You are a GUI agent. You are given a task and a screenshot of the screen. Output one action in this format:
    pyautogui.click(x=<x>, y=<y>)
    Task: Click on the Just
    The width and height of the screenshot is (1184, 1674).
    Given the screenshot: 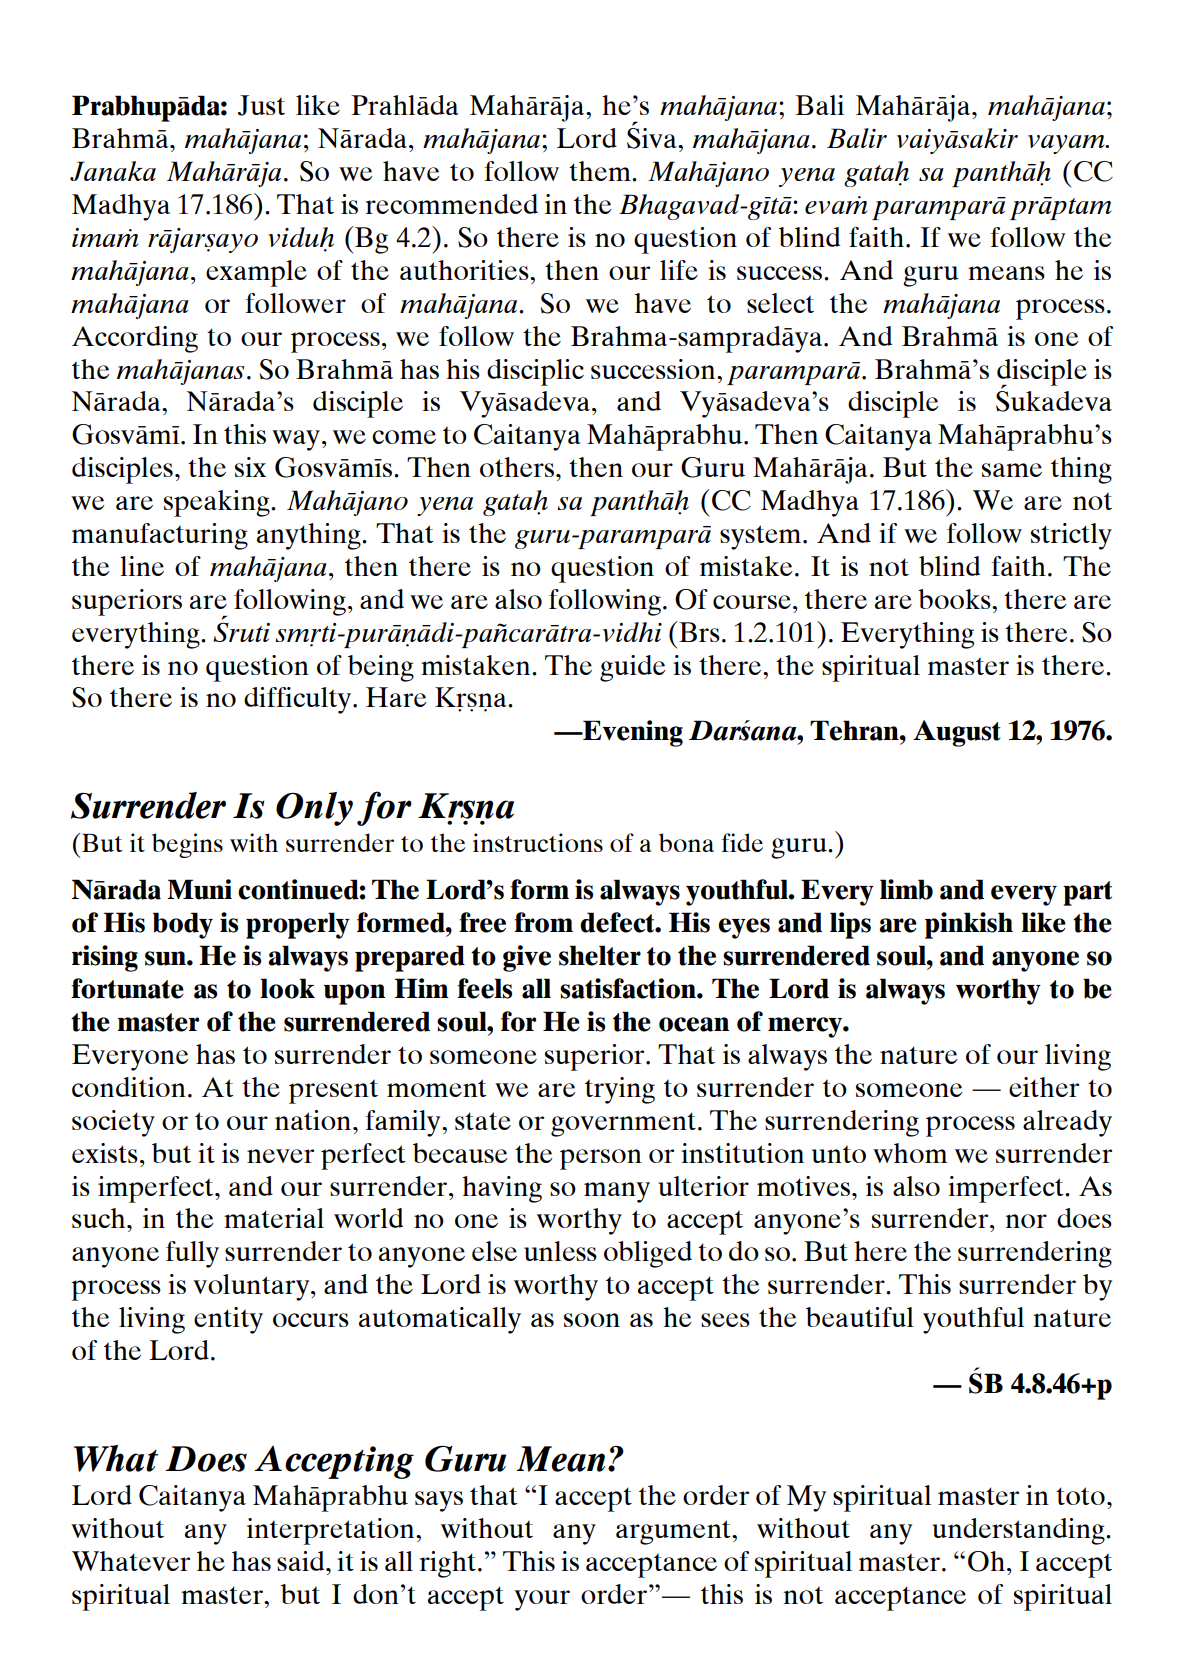 What is the action you would take?
    pyautogui.click(x=261, y=105)
